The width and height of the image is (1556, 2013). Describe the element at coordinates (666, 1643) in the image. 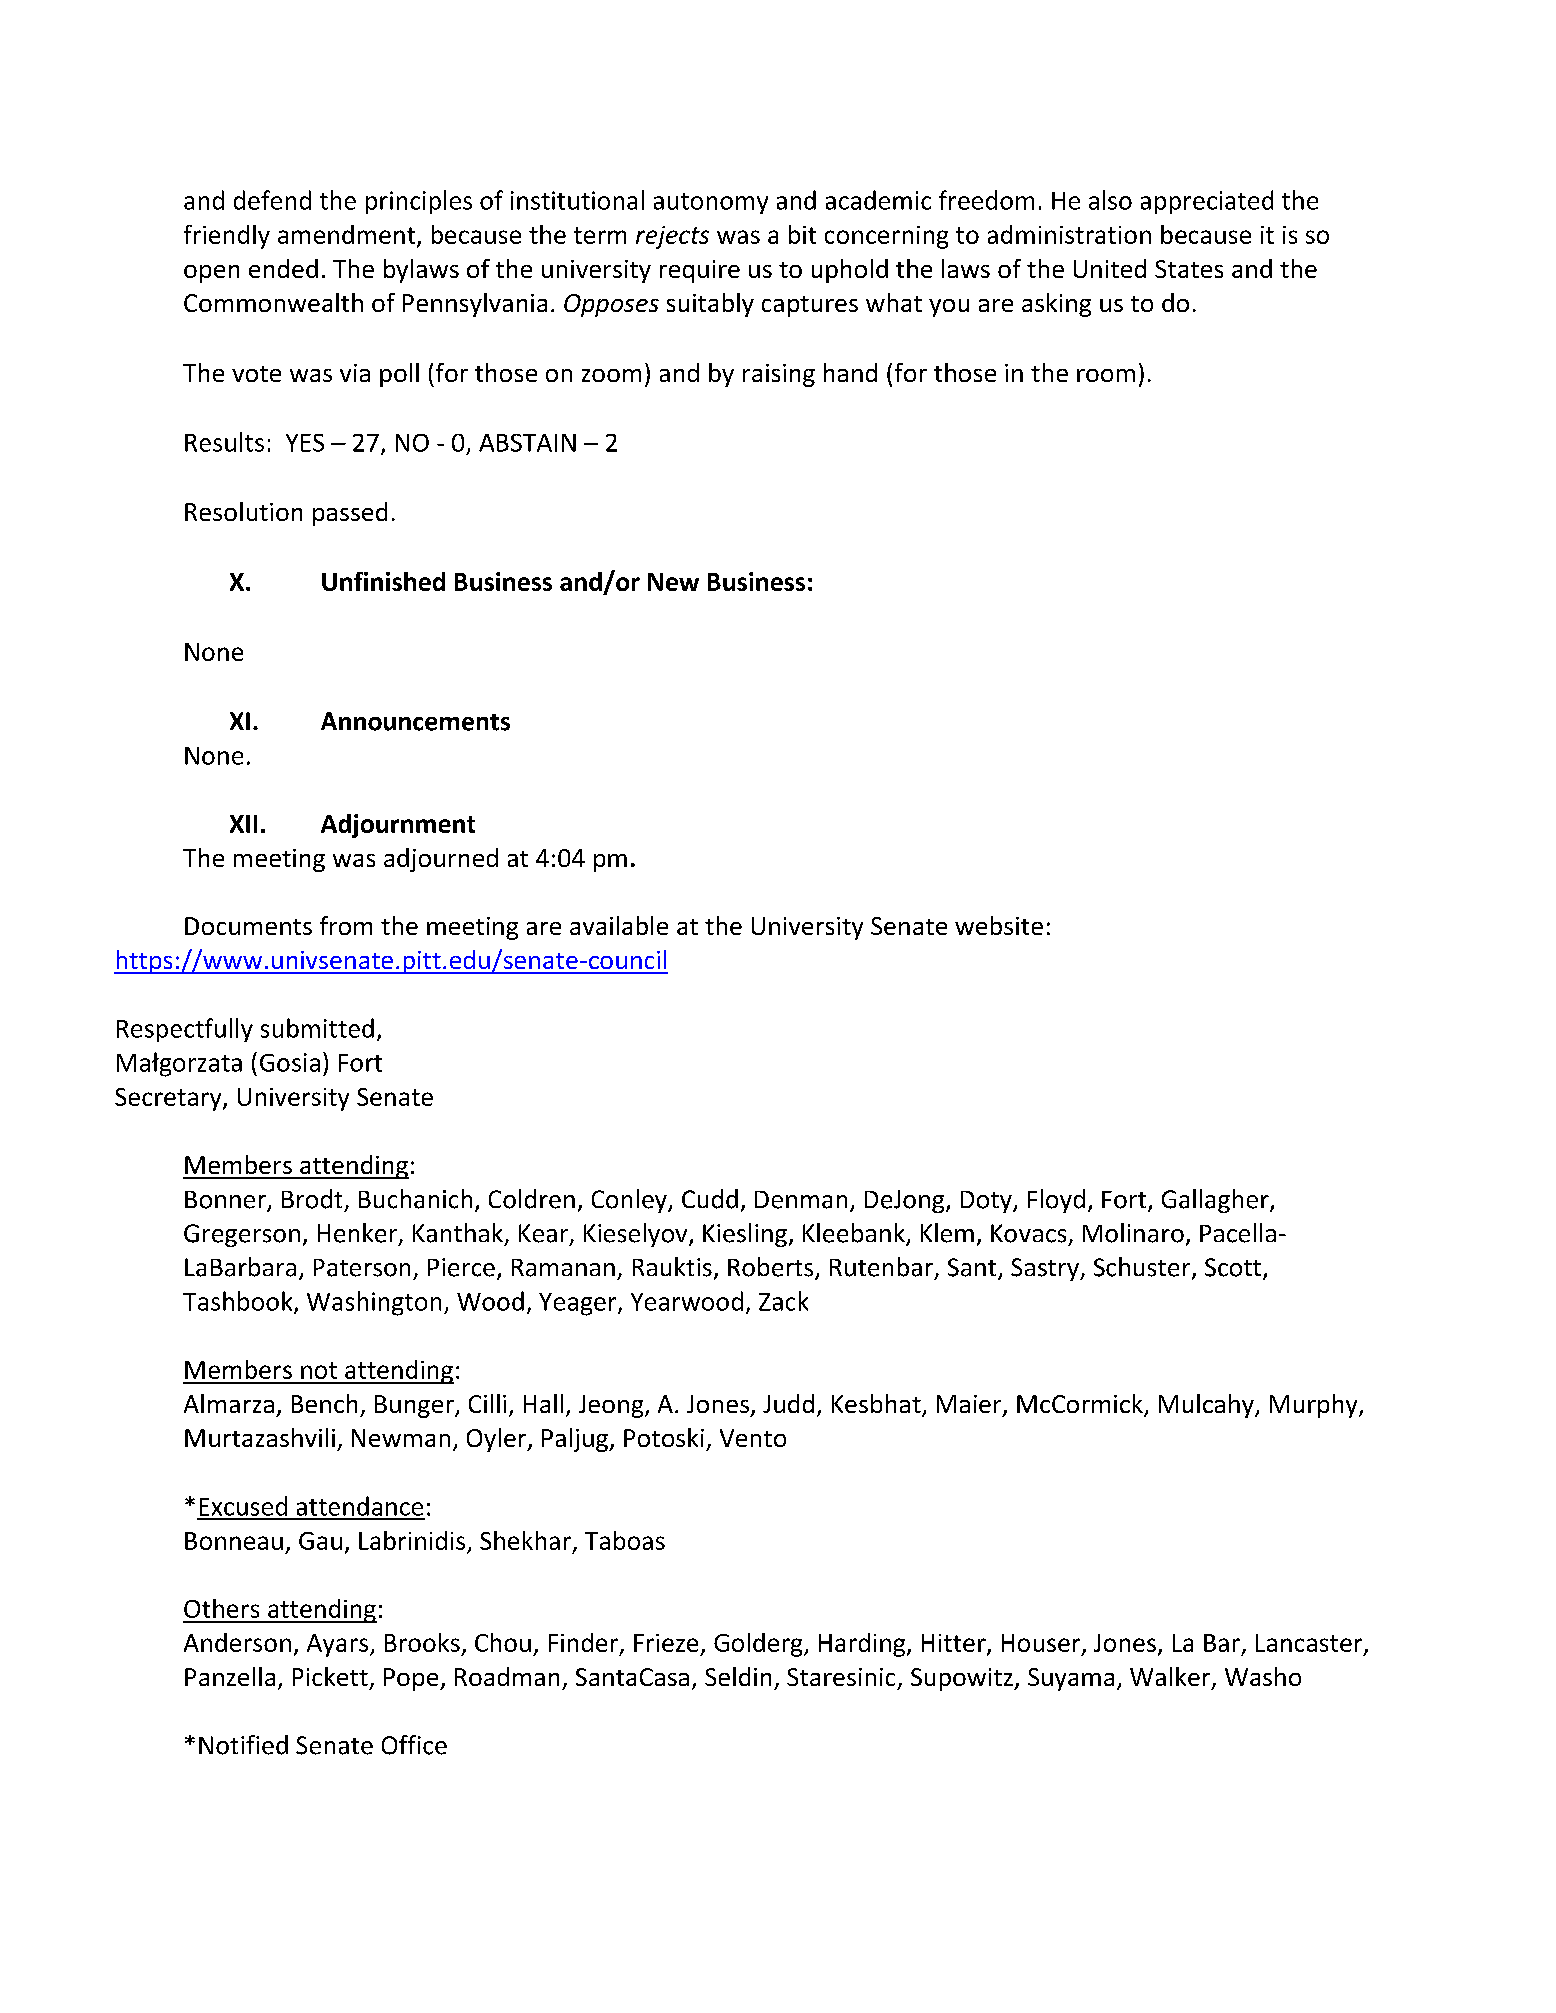

I see `Frieze` at that location.
